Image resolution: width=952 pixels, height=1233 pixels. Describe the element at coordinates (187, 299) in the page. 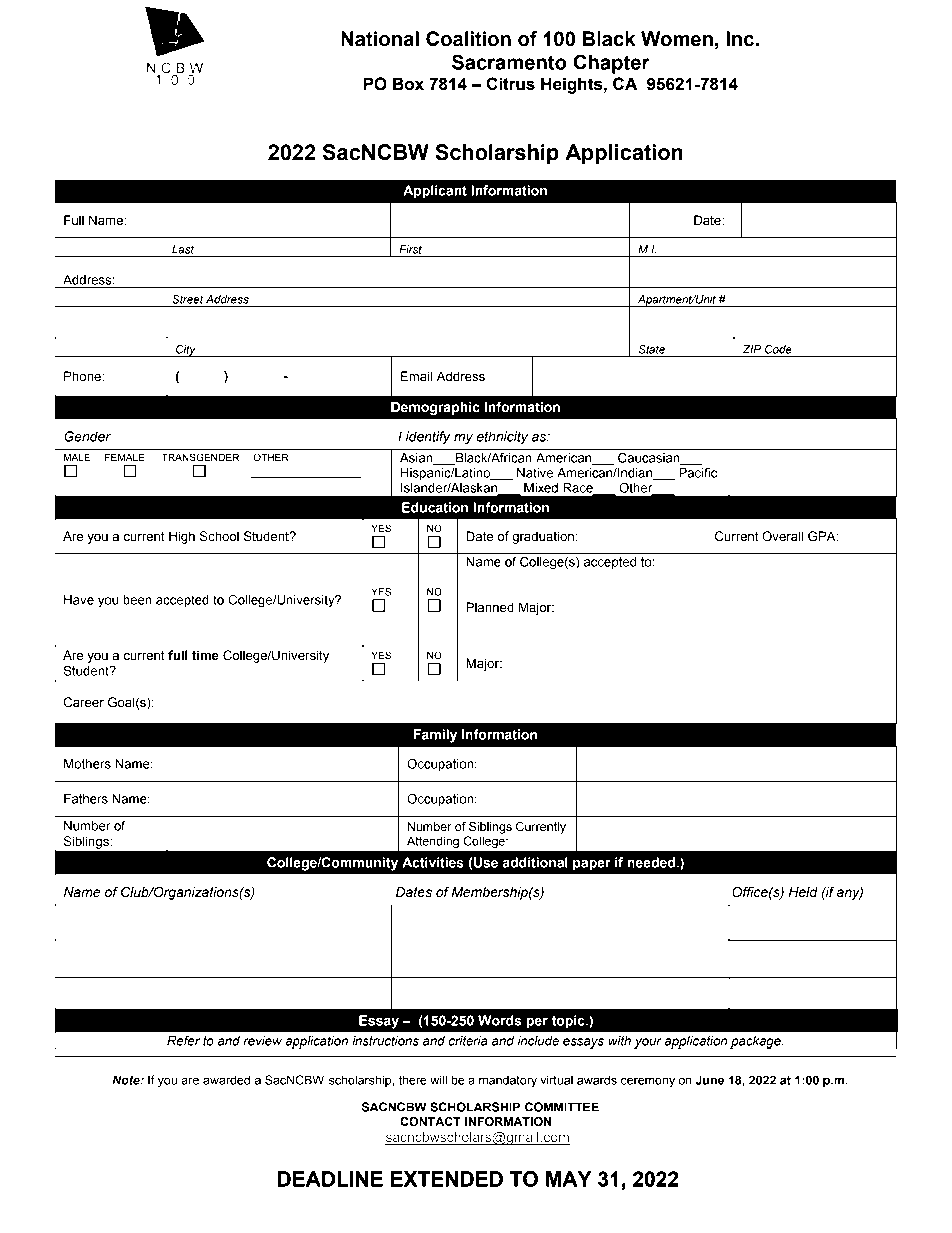

I see `Street` at that location.
